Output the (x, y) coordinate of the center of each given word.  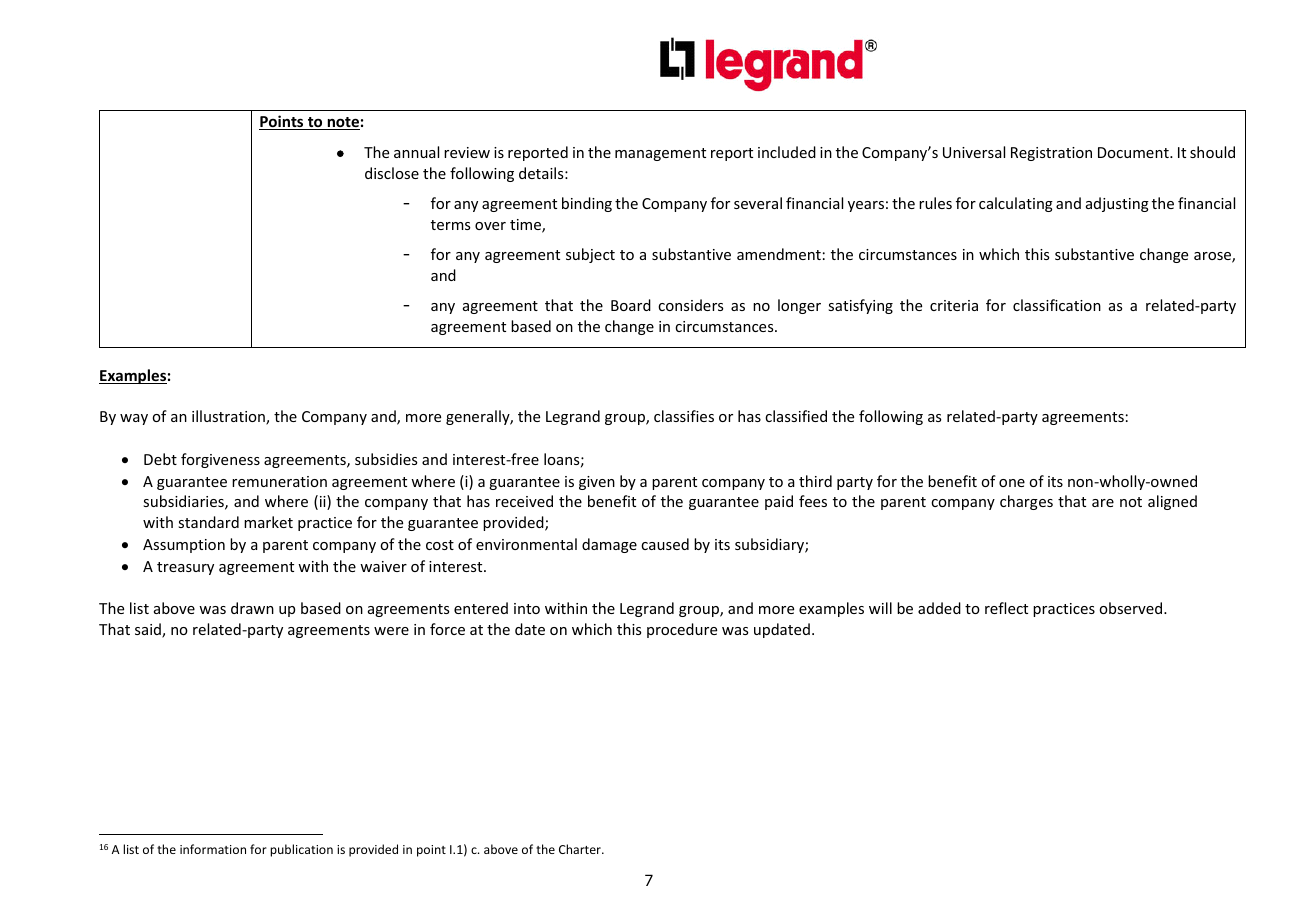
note (342, 123)
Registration (1051, 154)
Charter (581, 849)
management (660, 154)
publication (301, 850)
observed (1132, 608)
